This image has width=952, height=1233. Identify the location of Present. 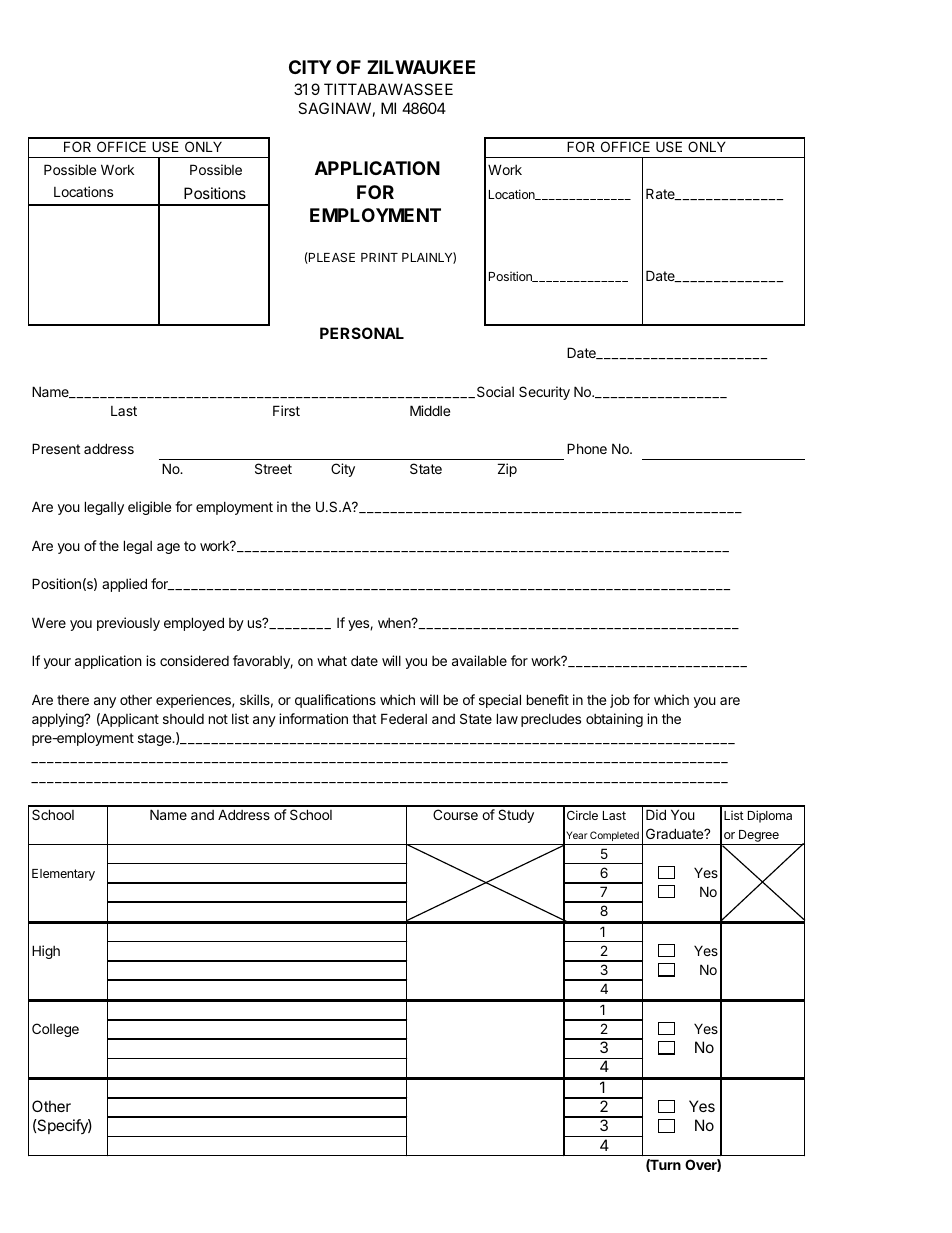
(56, 448).
